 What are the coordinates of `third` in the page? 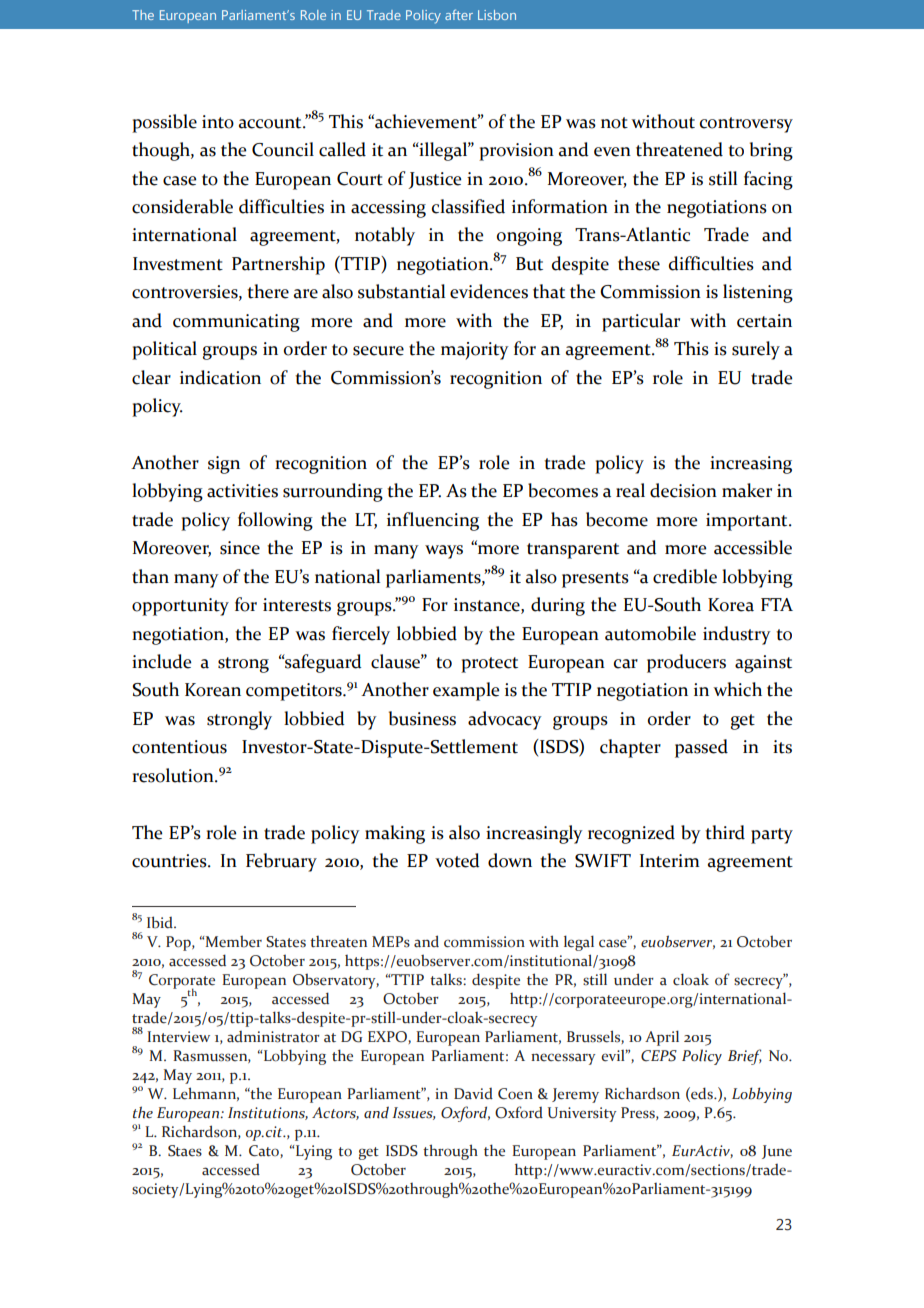 It's located at (725, 832).
